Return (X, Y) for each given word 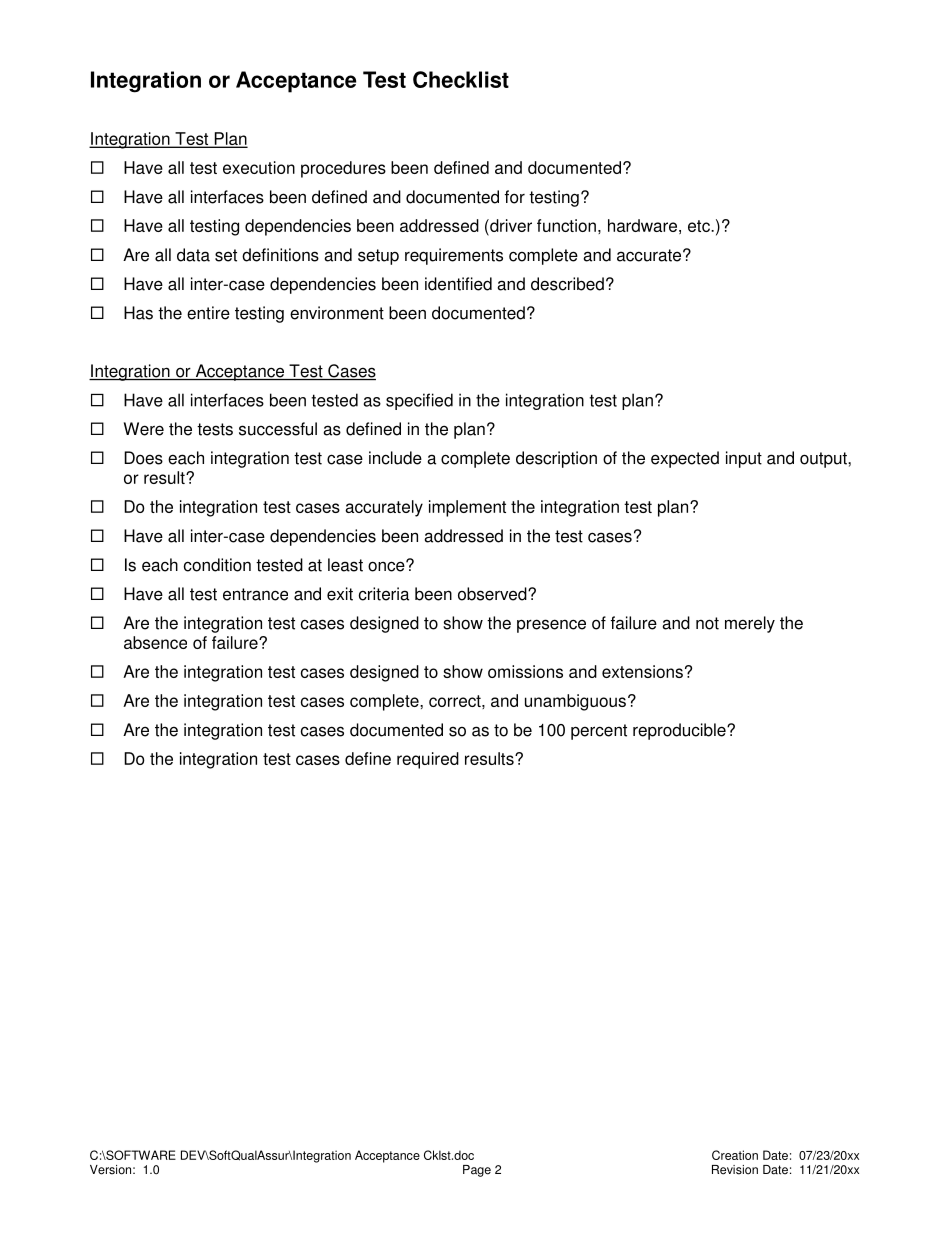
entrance (255, 594)
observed (493, 594)
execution (259, 167)
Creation (735, 1155)
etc (700, 226)
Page (477, 1171)
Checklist (461, 79)
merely (750, 624)
